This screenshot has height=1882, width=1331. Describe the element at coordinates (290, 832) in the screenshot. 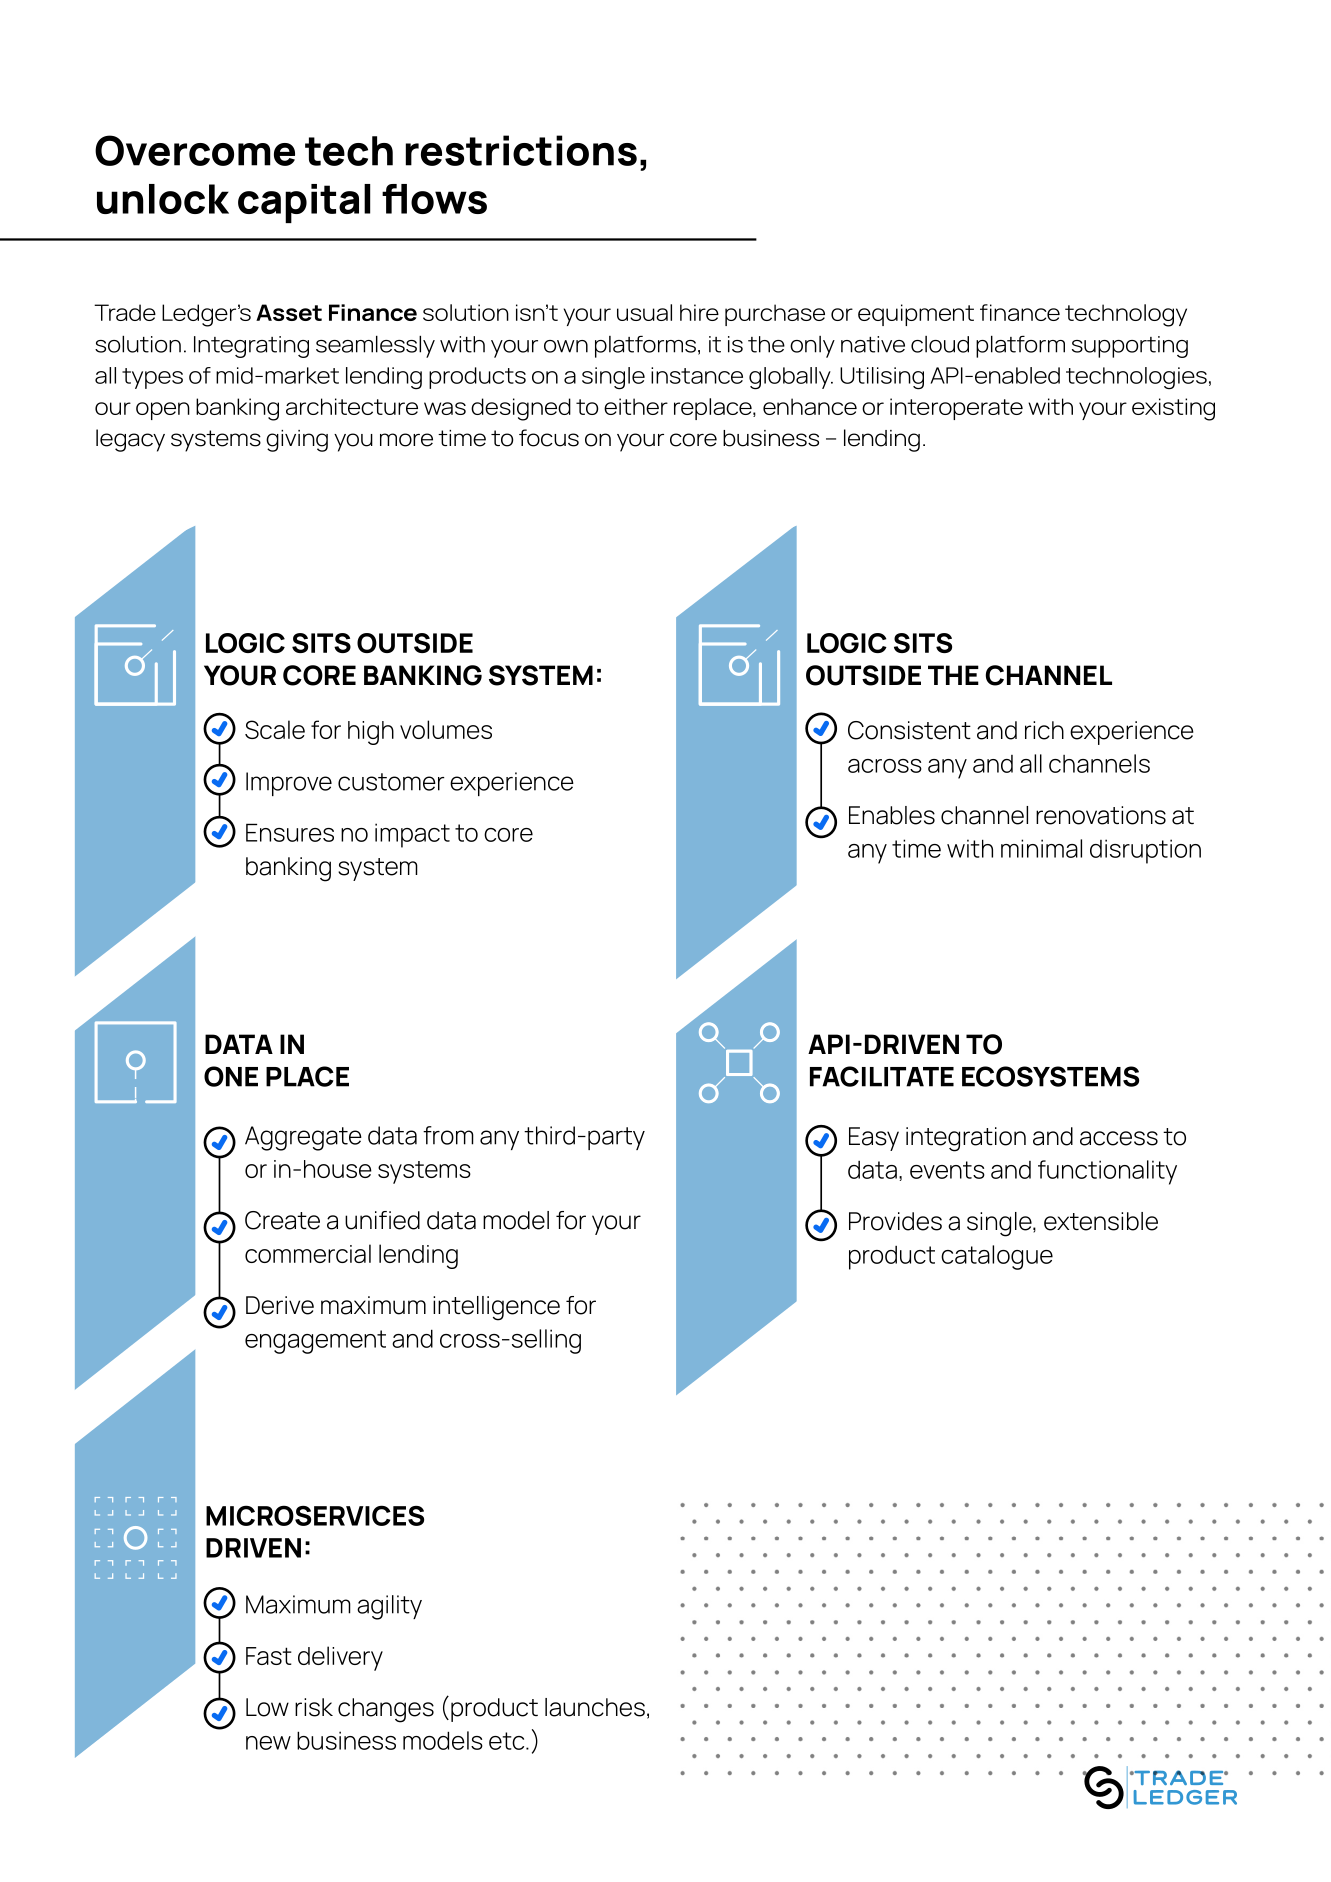

I see `Ensures` at that location.
